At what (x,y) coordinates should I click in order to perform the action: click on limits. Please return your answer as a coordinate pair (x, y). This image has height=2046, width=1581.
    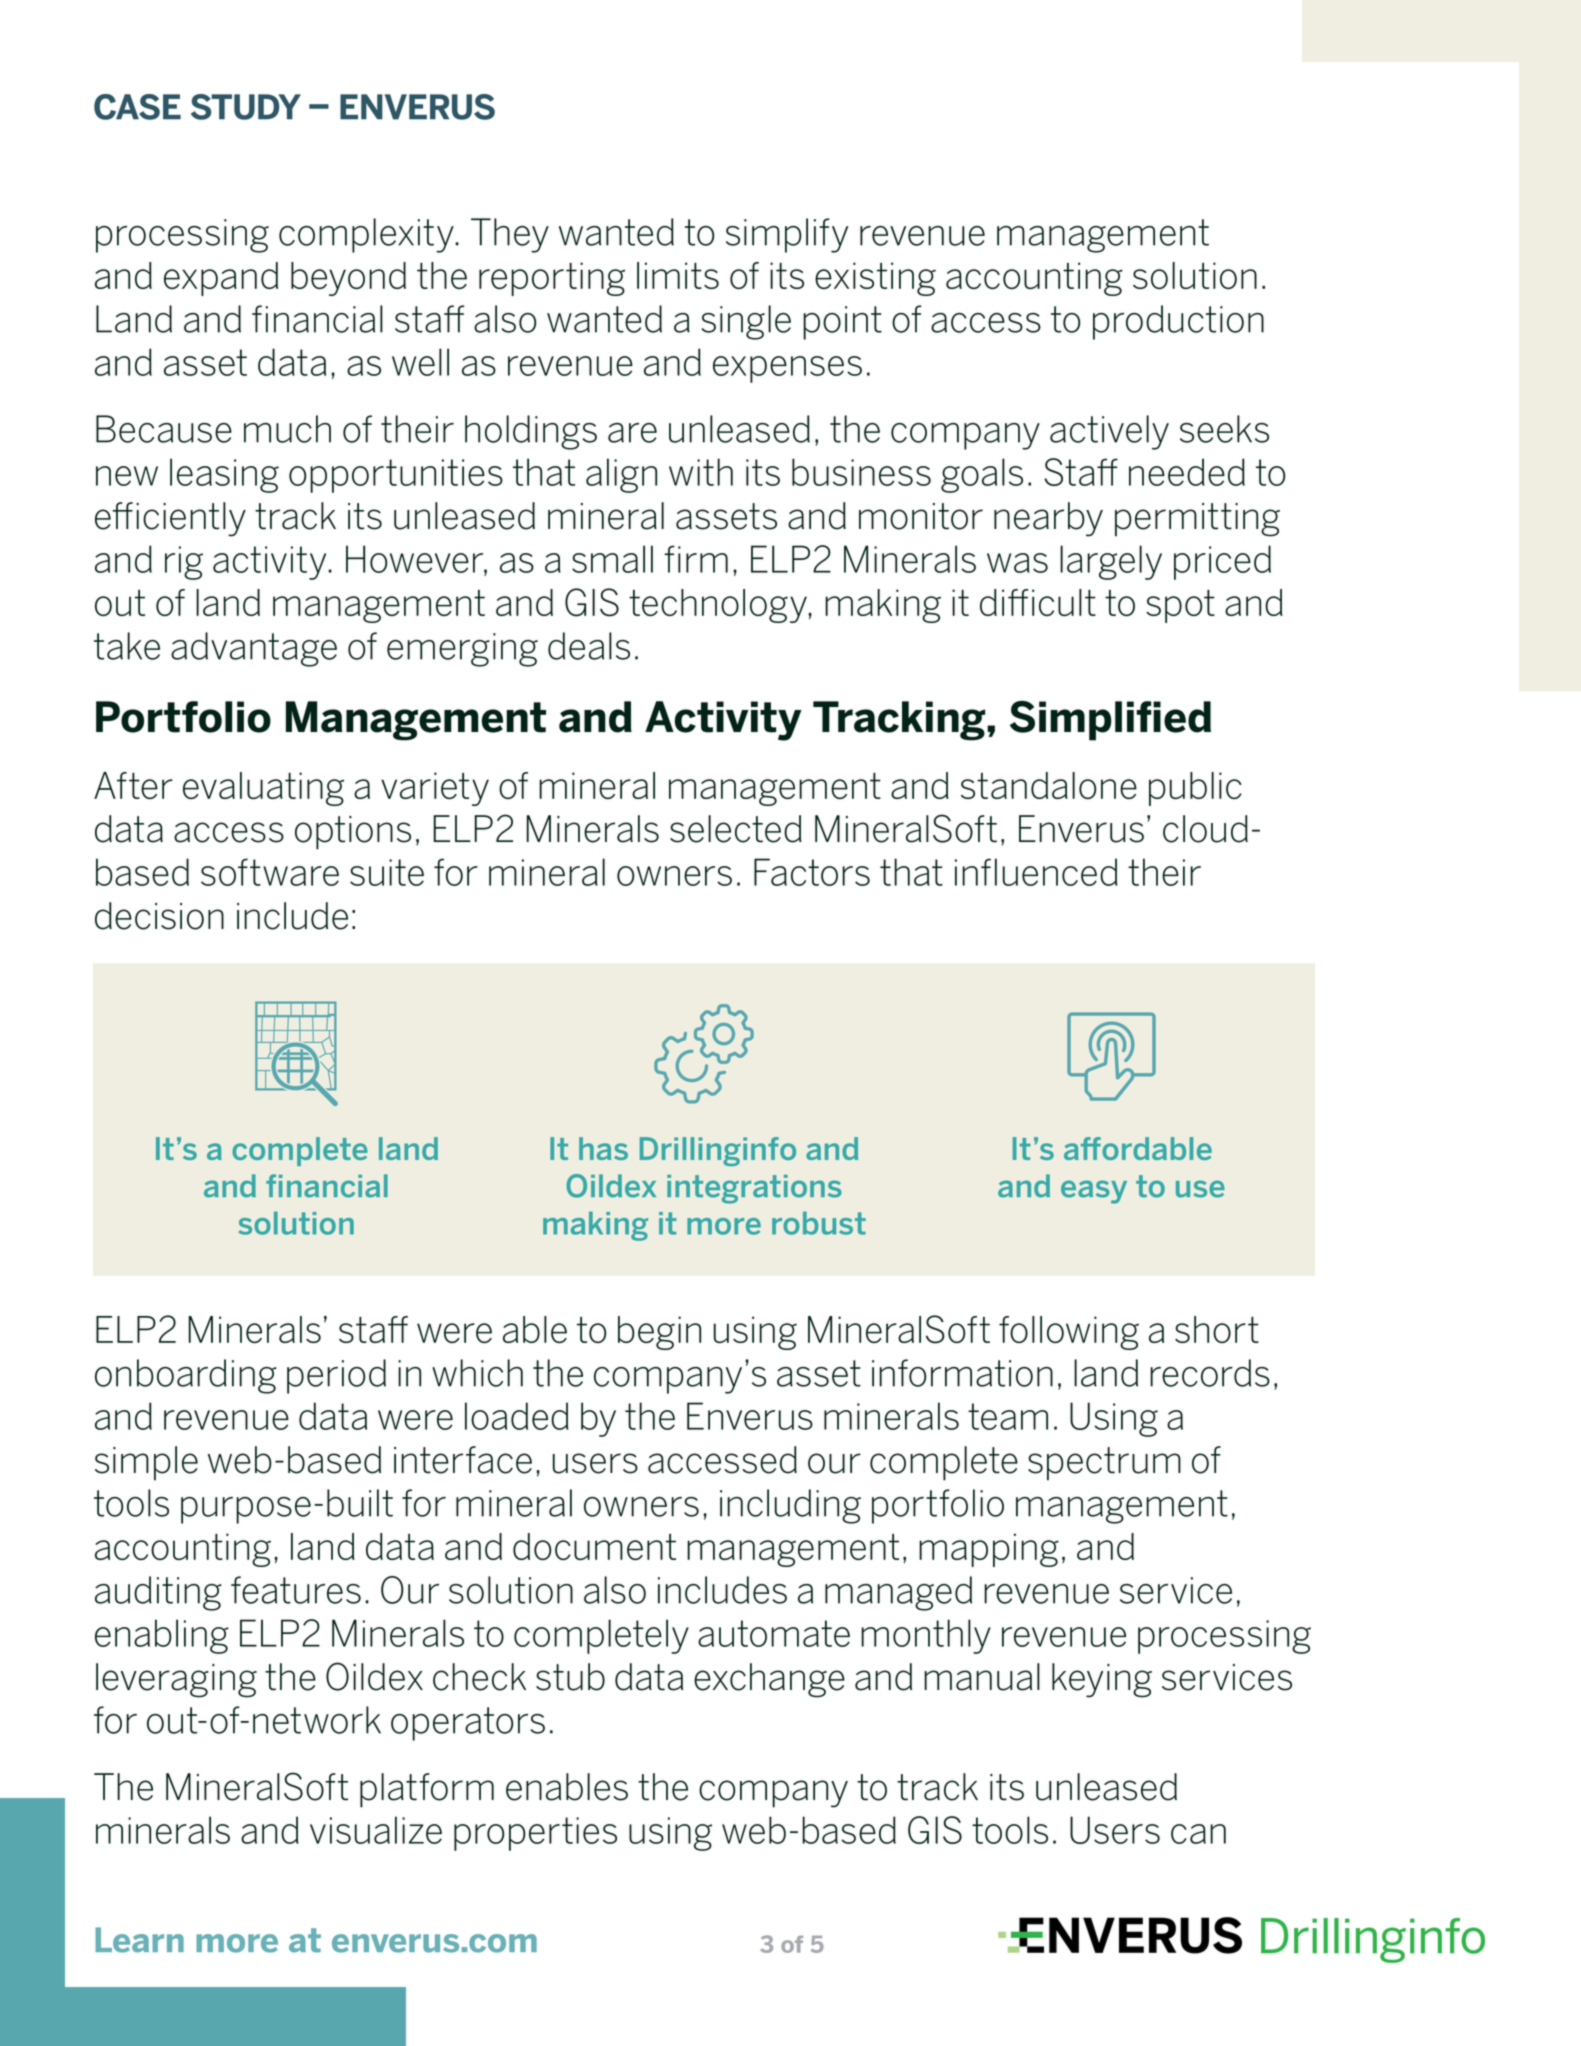
    Looking at the image, I should click on (678, 275).
